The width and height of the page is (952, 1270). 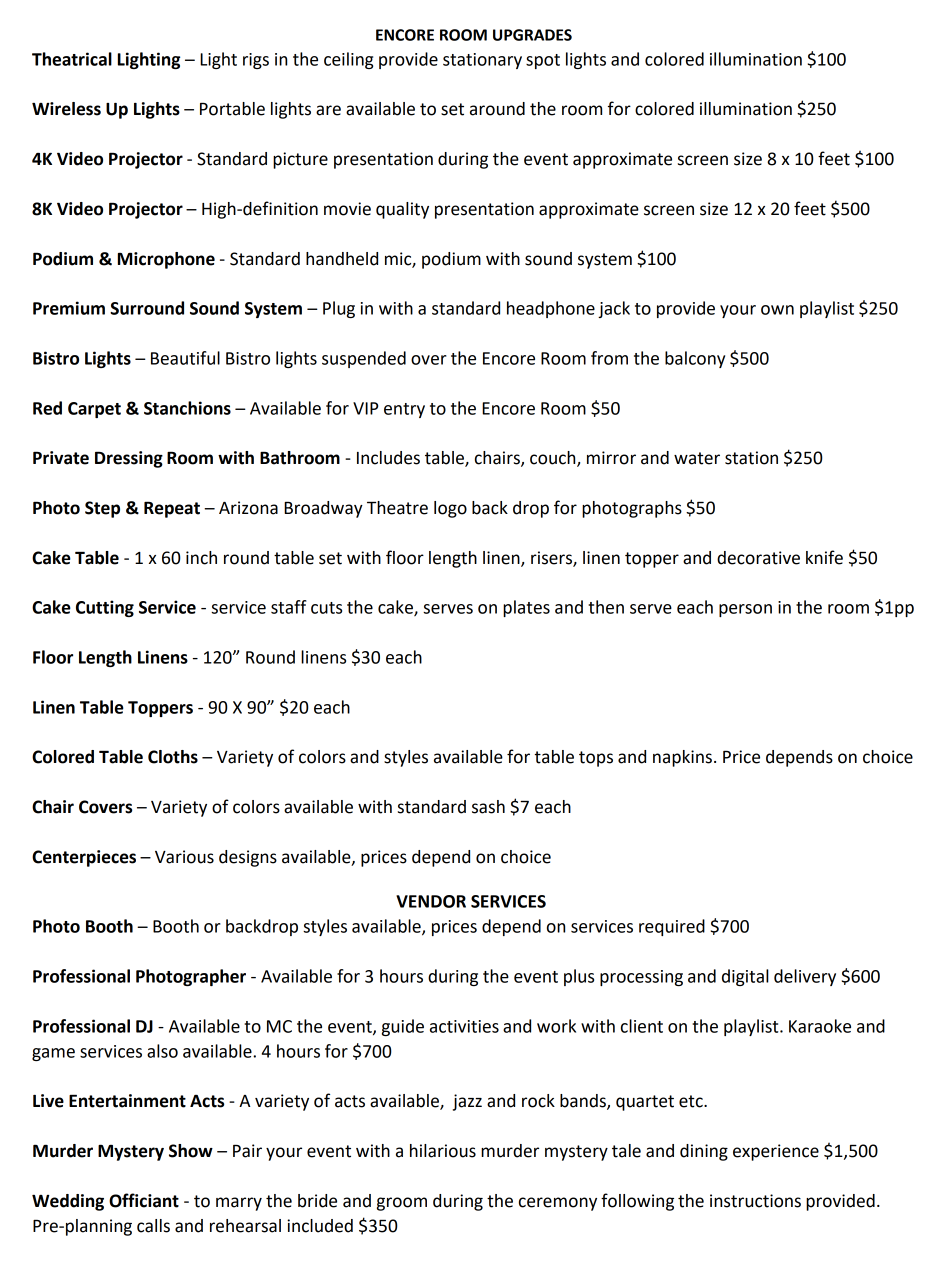 What do you see at coordinates (388, 458) in the page?
I see `Includes` at bounding box center [388, 458].
